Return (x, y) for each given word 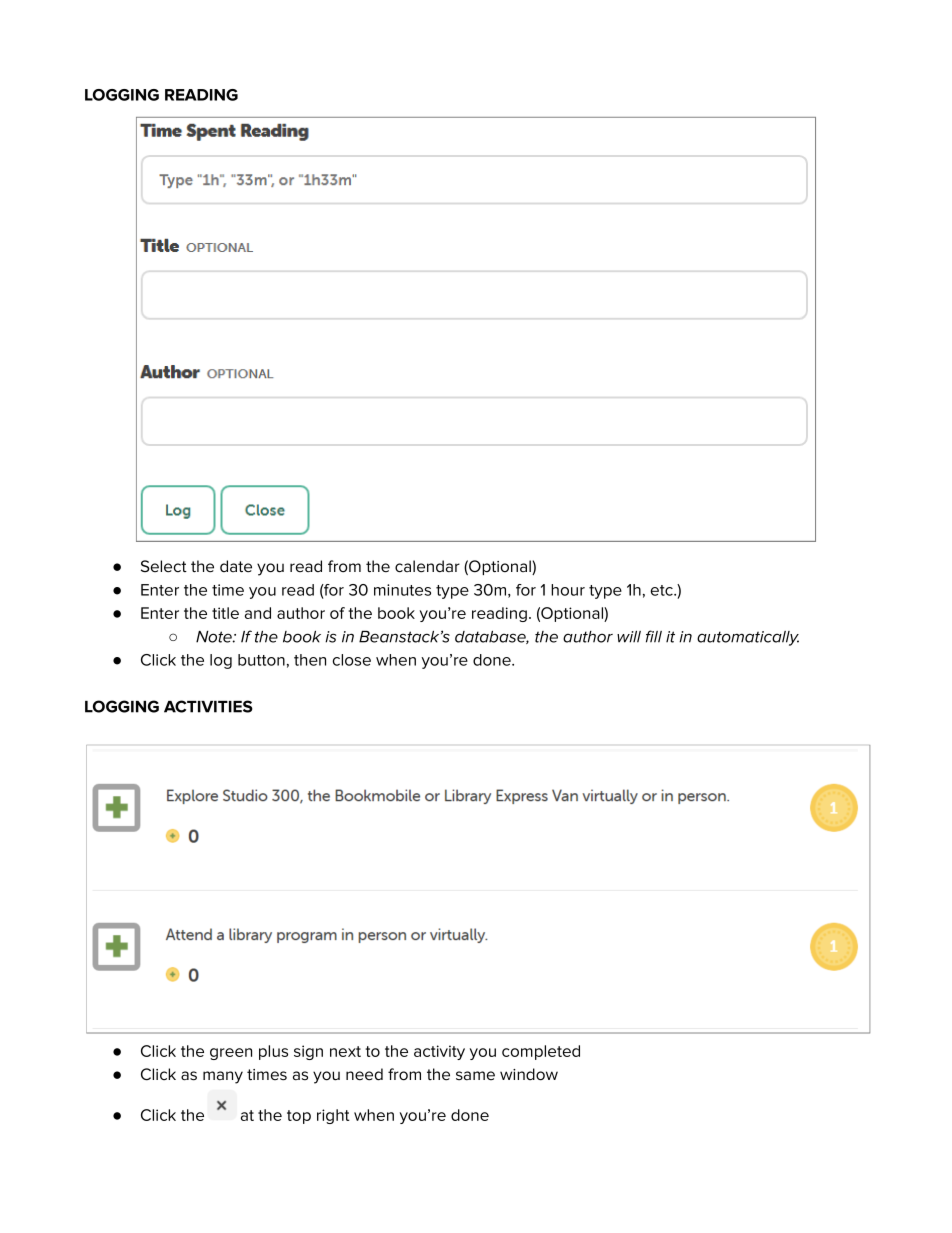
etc (663, 590)
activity (439, 1052)
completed (541, 1052)
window (529, 1074)
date (236, 566)
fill (654, 636)
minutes (402, 590)
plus (273, 1052)
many (223, 1077)
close (352, 660)
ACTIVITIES (208, 706)
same (475, 1075)
